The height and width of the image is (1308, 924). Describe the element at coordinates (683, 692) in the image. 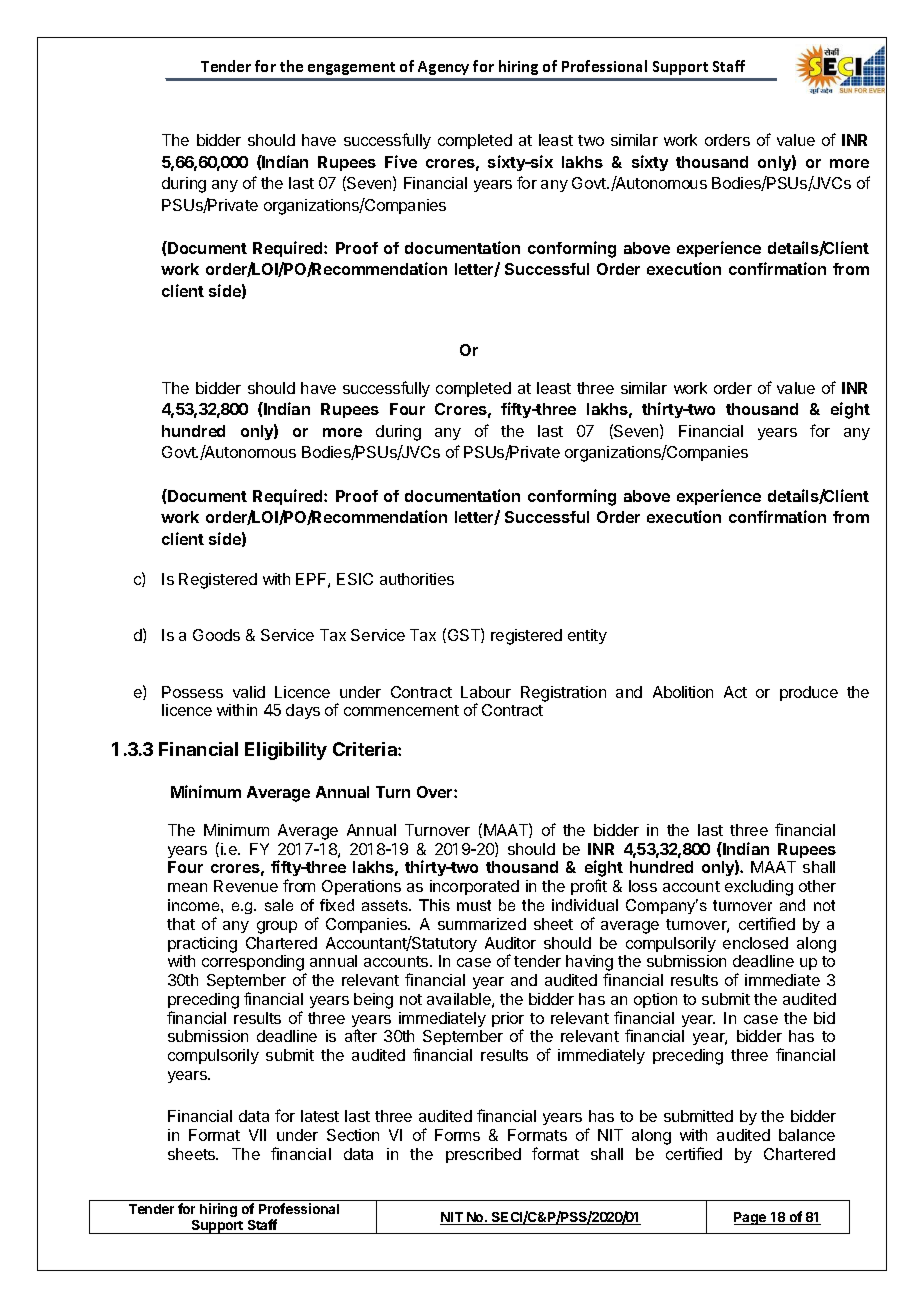

I see `Abolition` at that location.
